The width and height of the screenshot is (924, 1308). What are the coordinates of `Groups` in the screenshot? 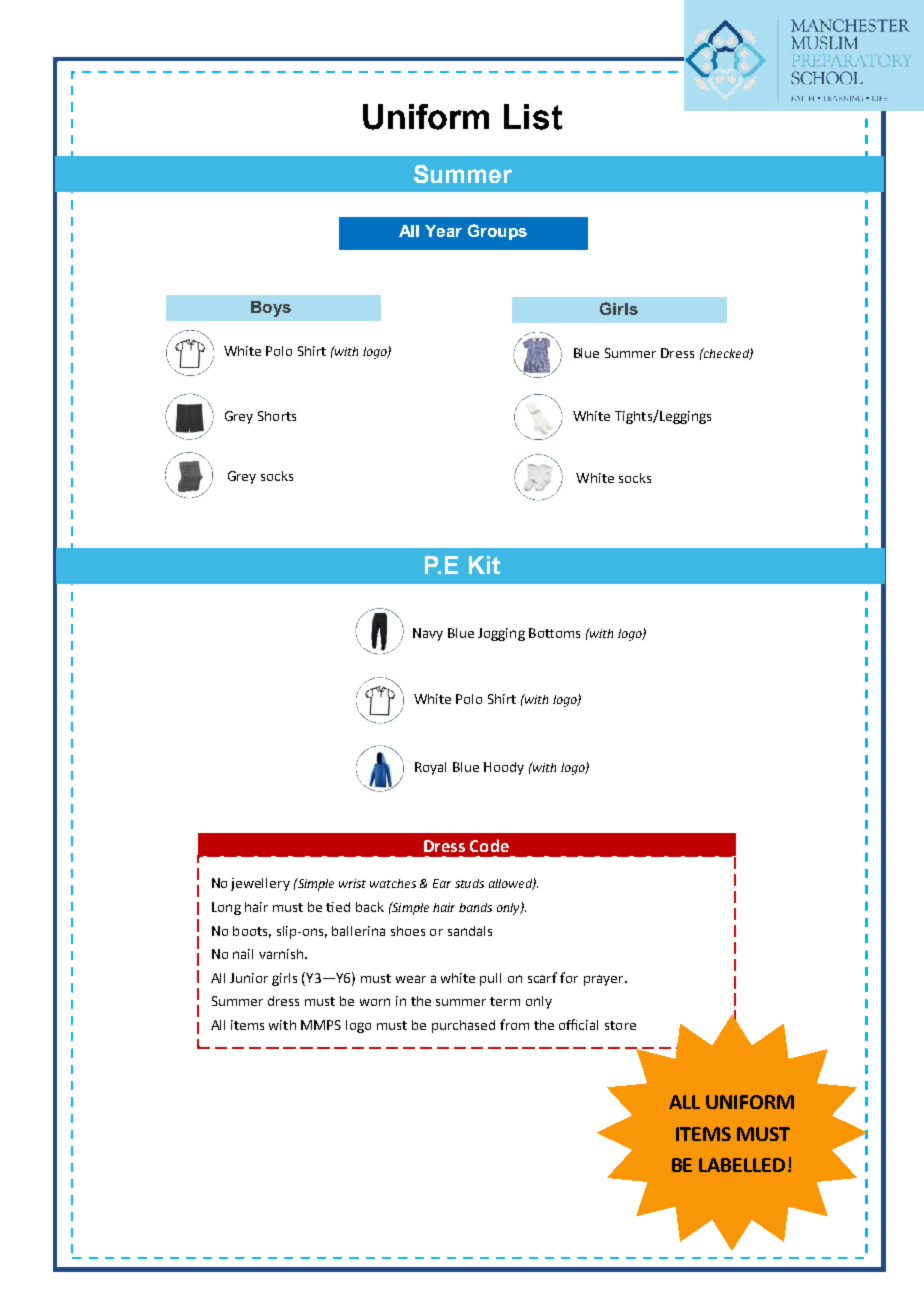 It's located at (497, 232).
